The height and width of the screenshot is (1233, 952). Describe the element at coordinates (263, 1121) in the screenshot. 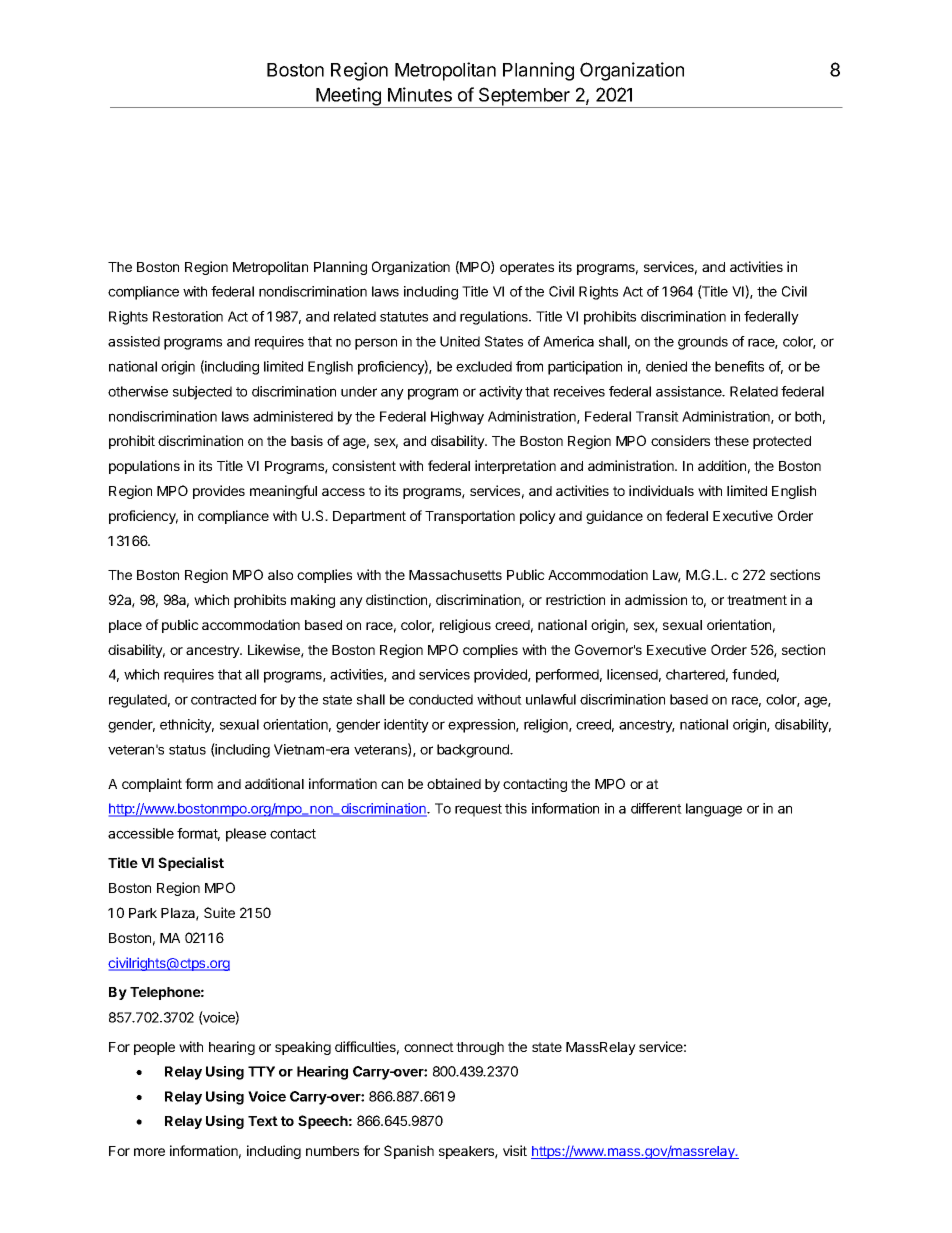

I see `Text` at that location.
